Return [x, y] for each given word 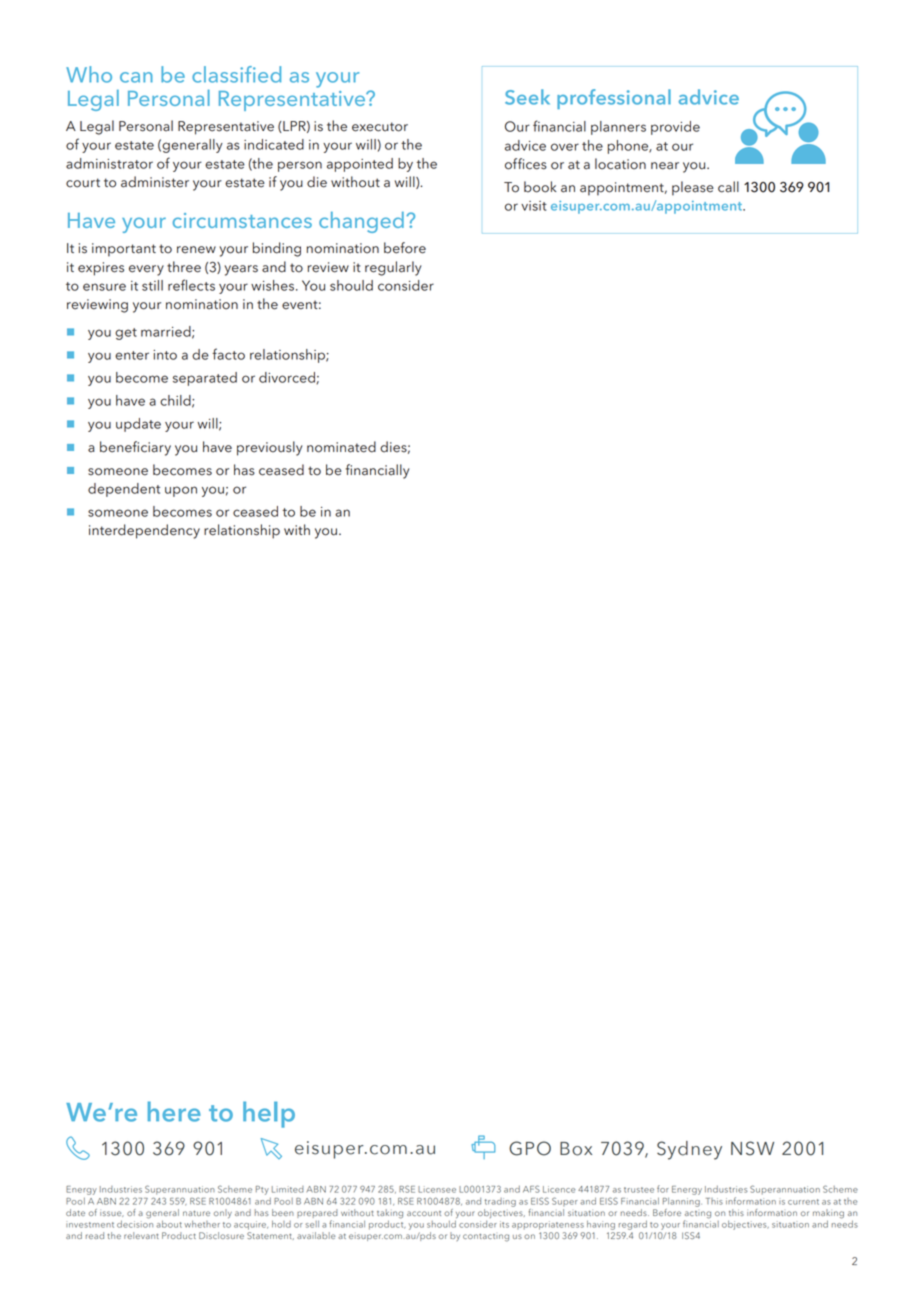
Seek [527, 97]
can [136, 77]
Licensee [437, 1189]
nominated [341, 447]
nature [196, 1213]
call [728, 187]
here [174, 1111]
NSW [752, 1148]
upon [181, 491]
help [269, 1114]
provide [675, 128]
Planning [682, 1202]
